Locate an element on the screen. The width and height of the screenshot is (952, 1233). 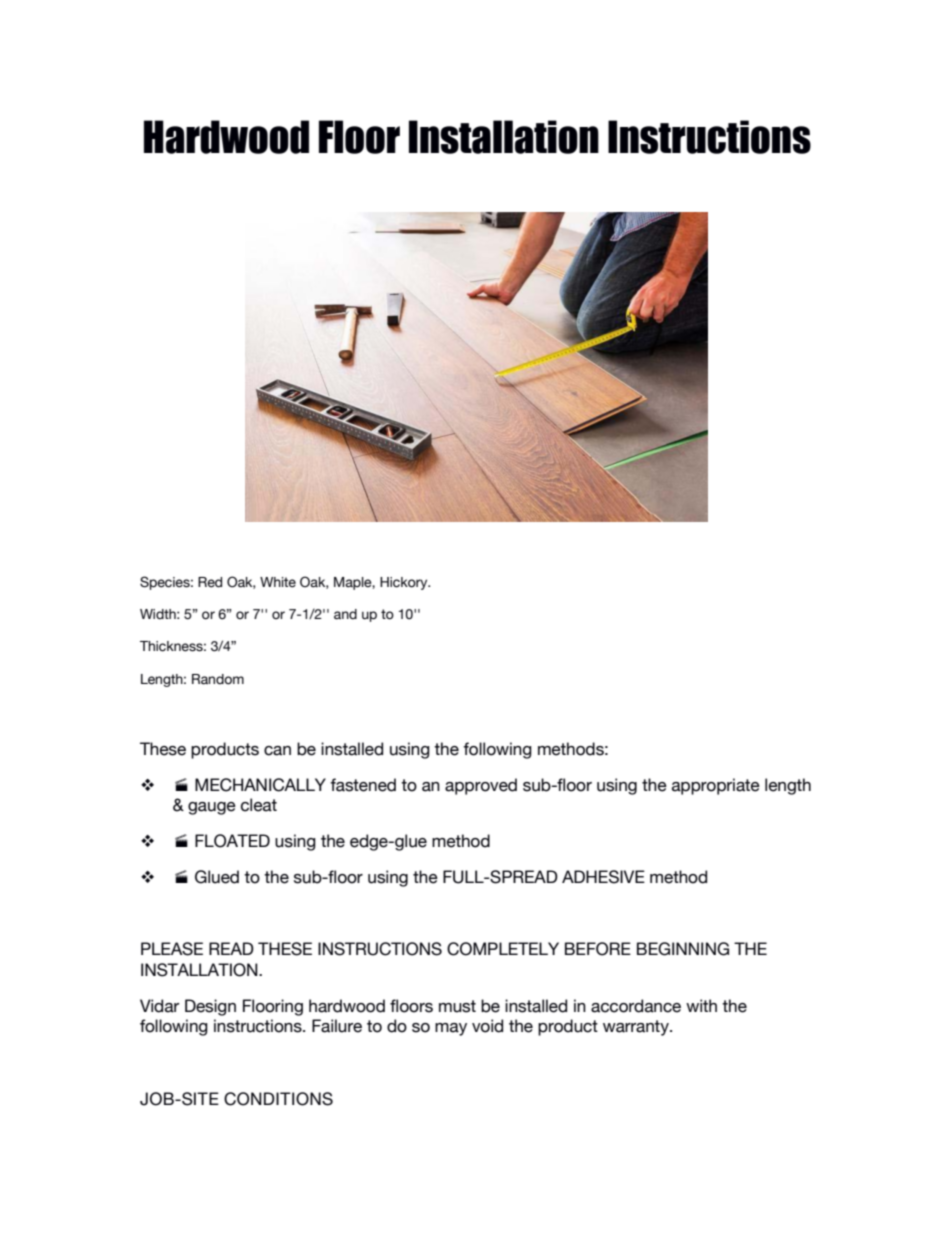
White is located at coordinates (278, 582).
